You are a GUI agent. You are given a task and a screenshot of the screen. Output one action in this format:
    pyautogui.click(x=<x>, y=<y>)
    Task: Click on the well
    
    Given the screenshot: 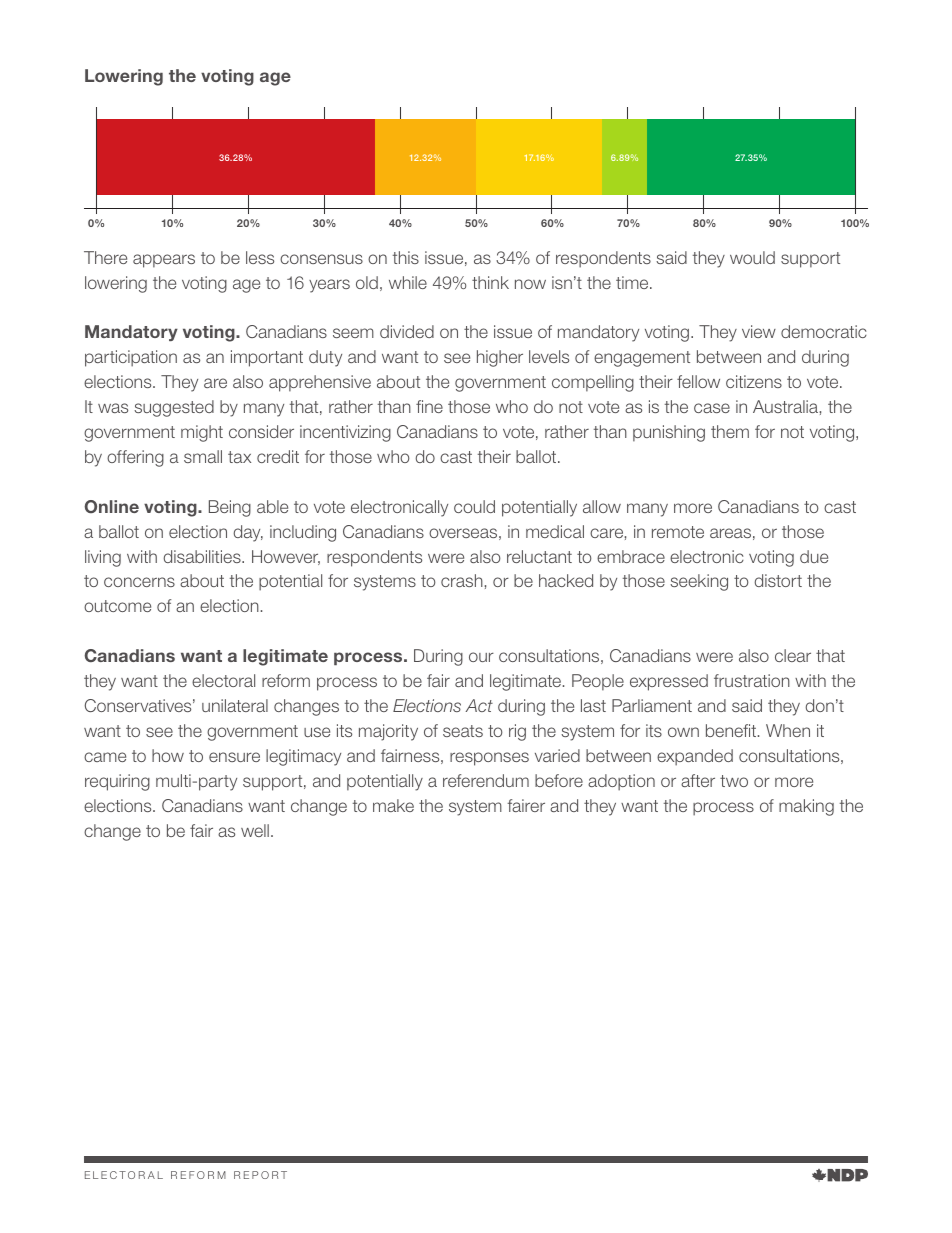 What is the action you would take?
    pyautogui.click(x=255, y=830)
